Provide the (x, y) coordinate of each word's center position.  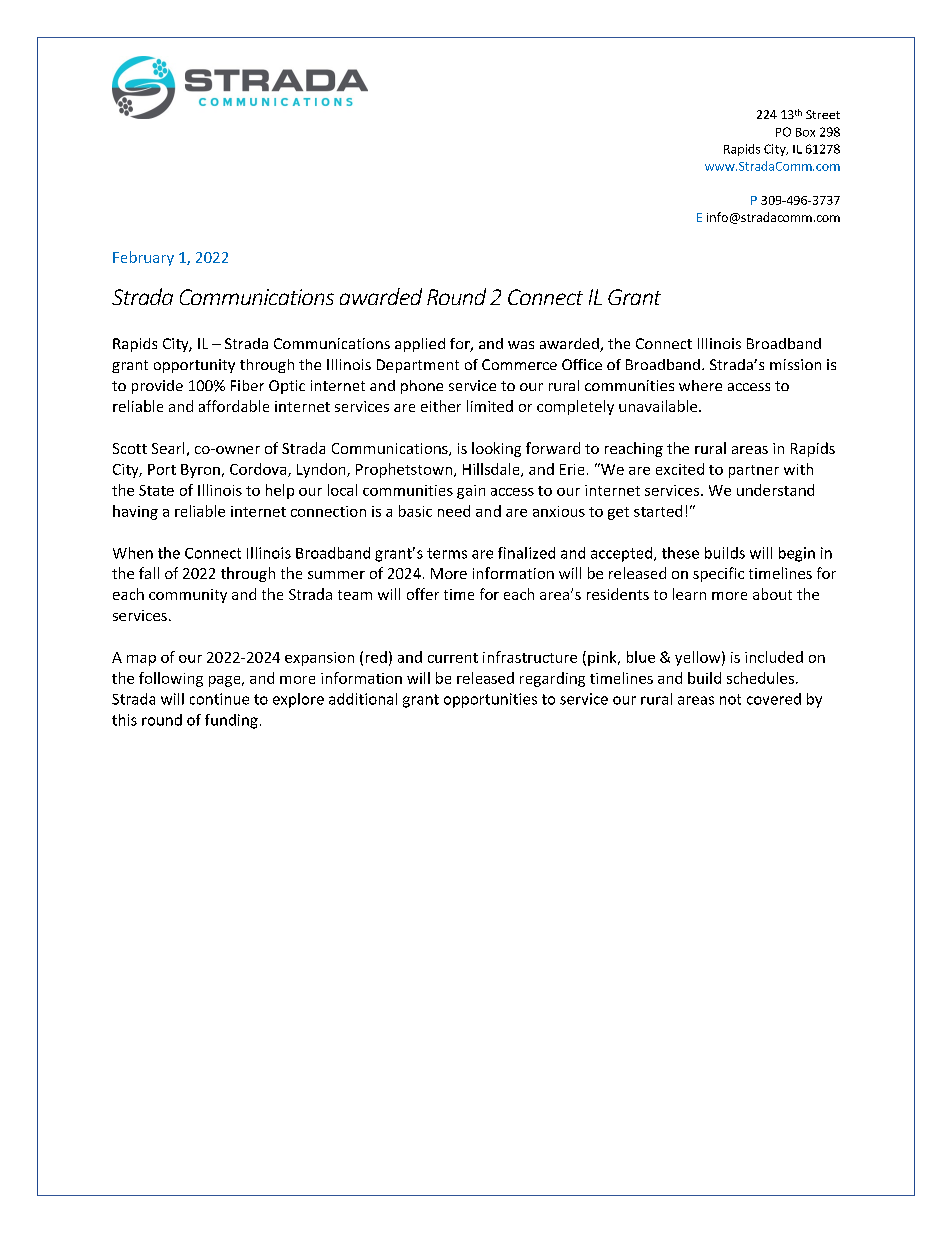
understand (775, 490)
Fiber (247, 385)
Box (805, 132)
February (143, 258)
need (454, 511)
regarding (552, 679)
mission (795, 364)
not (730, 699)
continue (219, 699)
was (521, 345)
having (135, 512)
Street (823, 114)
